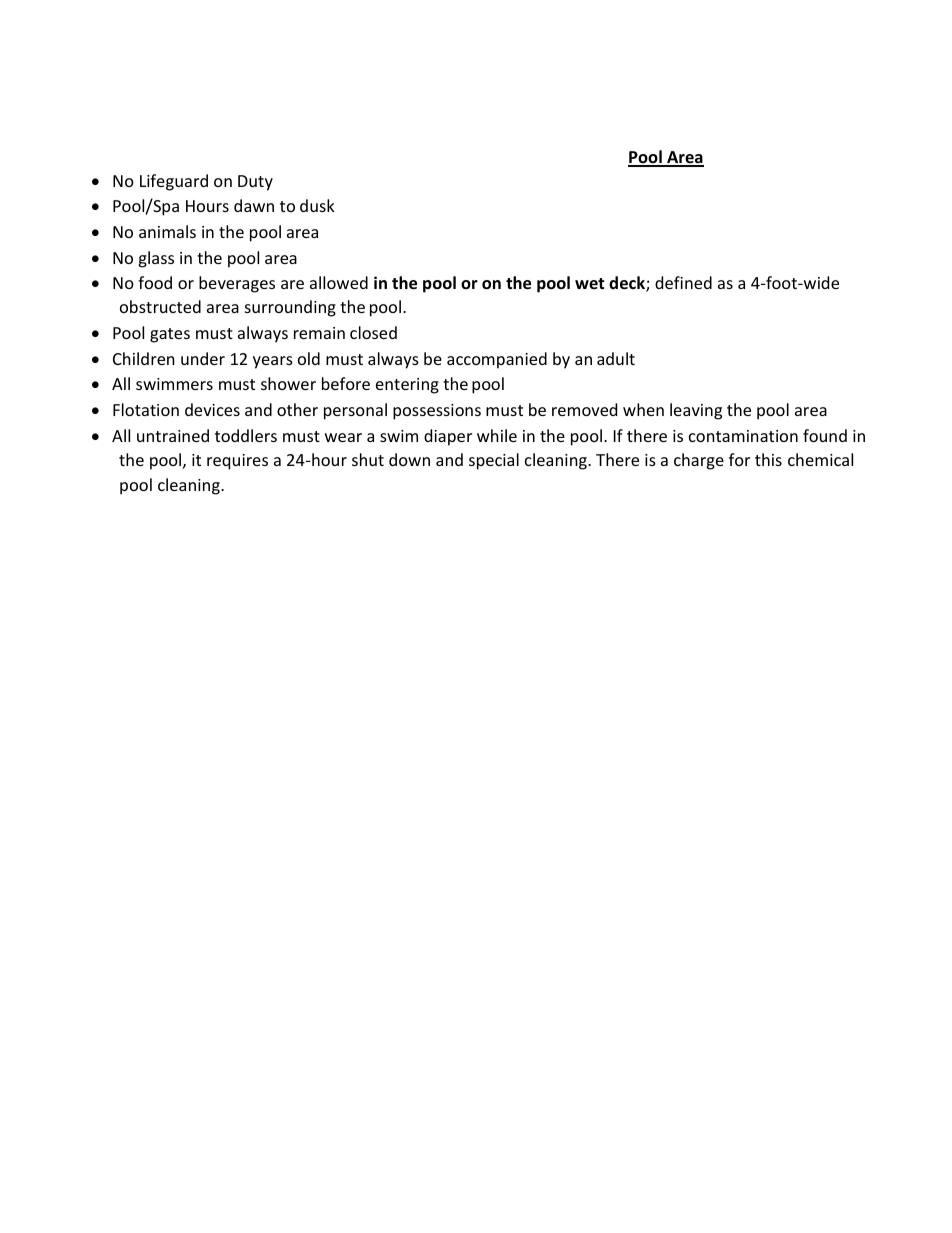  Describe the element at coordinates (373, 332) in the screenshot. I see `closed` at that location.
